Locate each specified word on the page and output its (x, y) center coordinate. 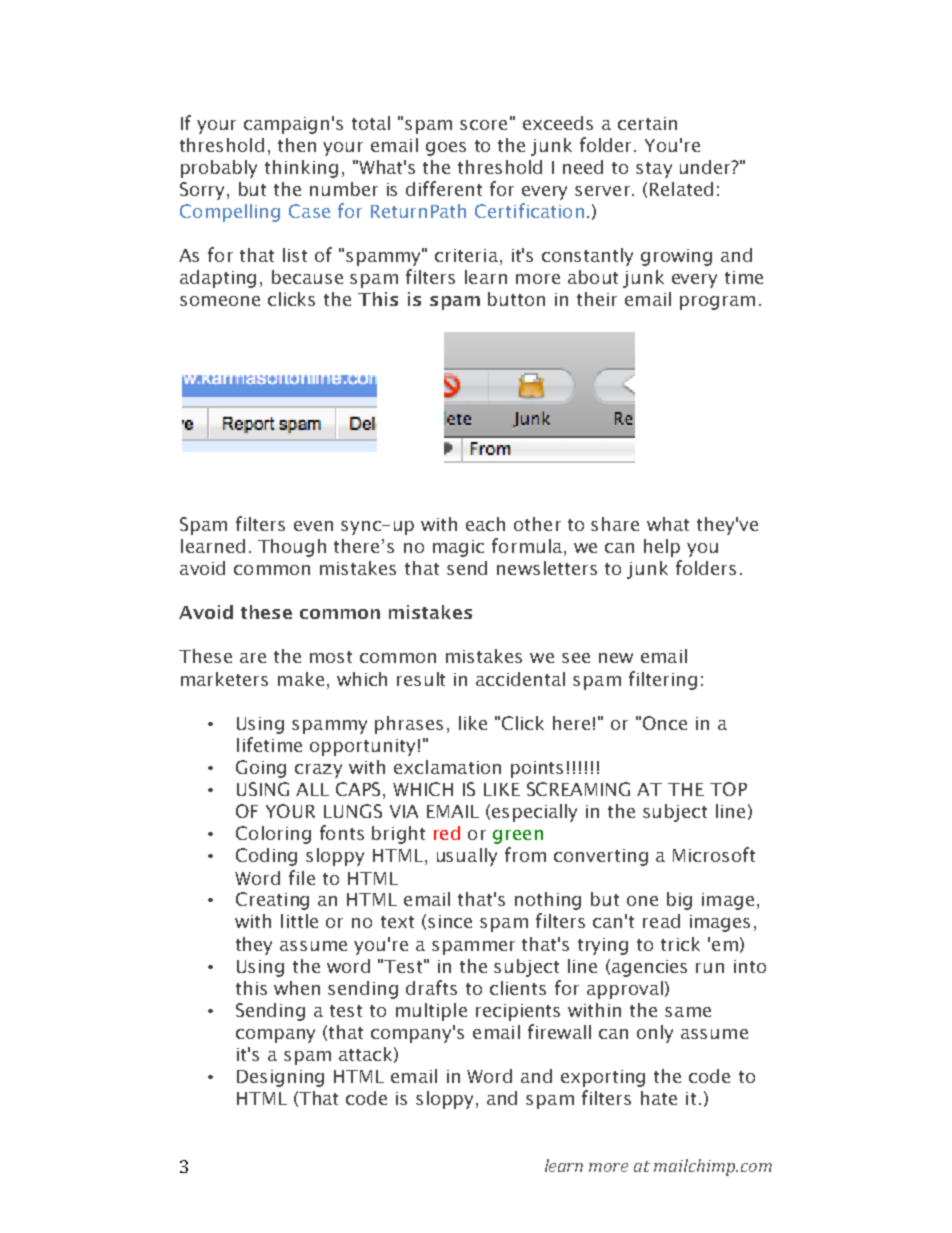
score (483, 125)
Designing (280, 1078)
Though (292, 548)
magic (458, 548)
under (706, 167)
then (297, 145)
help (662, 548)
